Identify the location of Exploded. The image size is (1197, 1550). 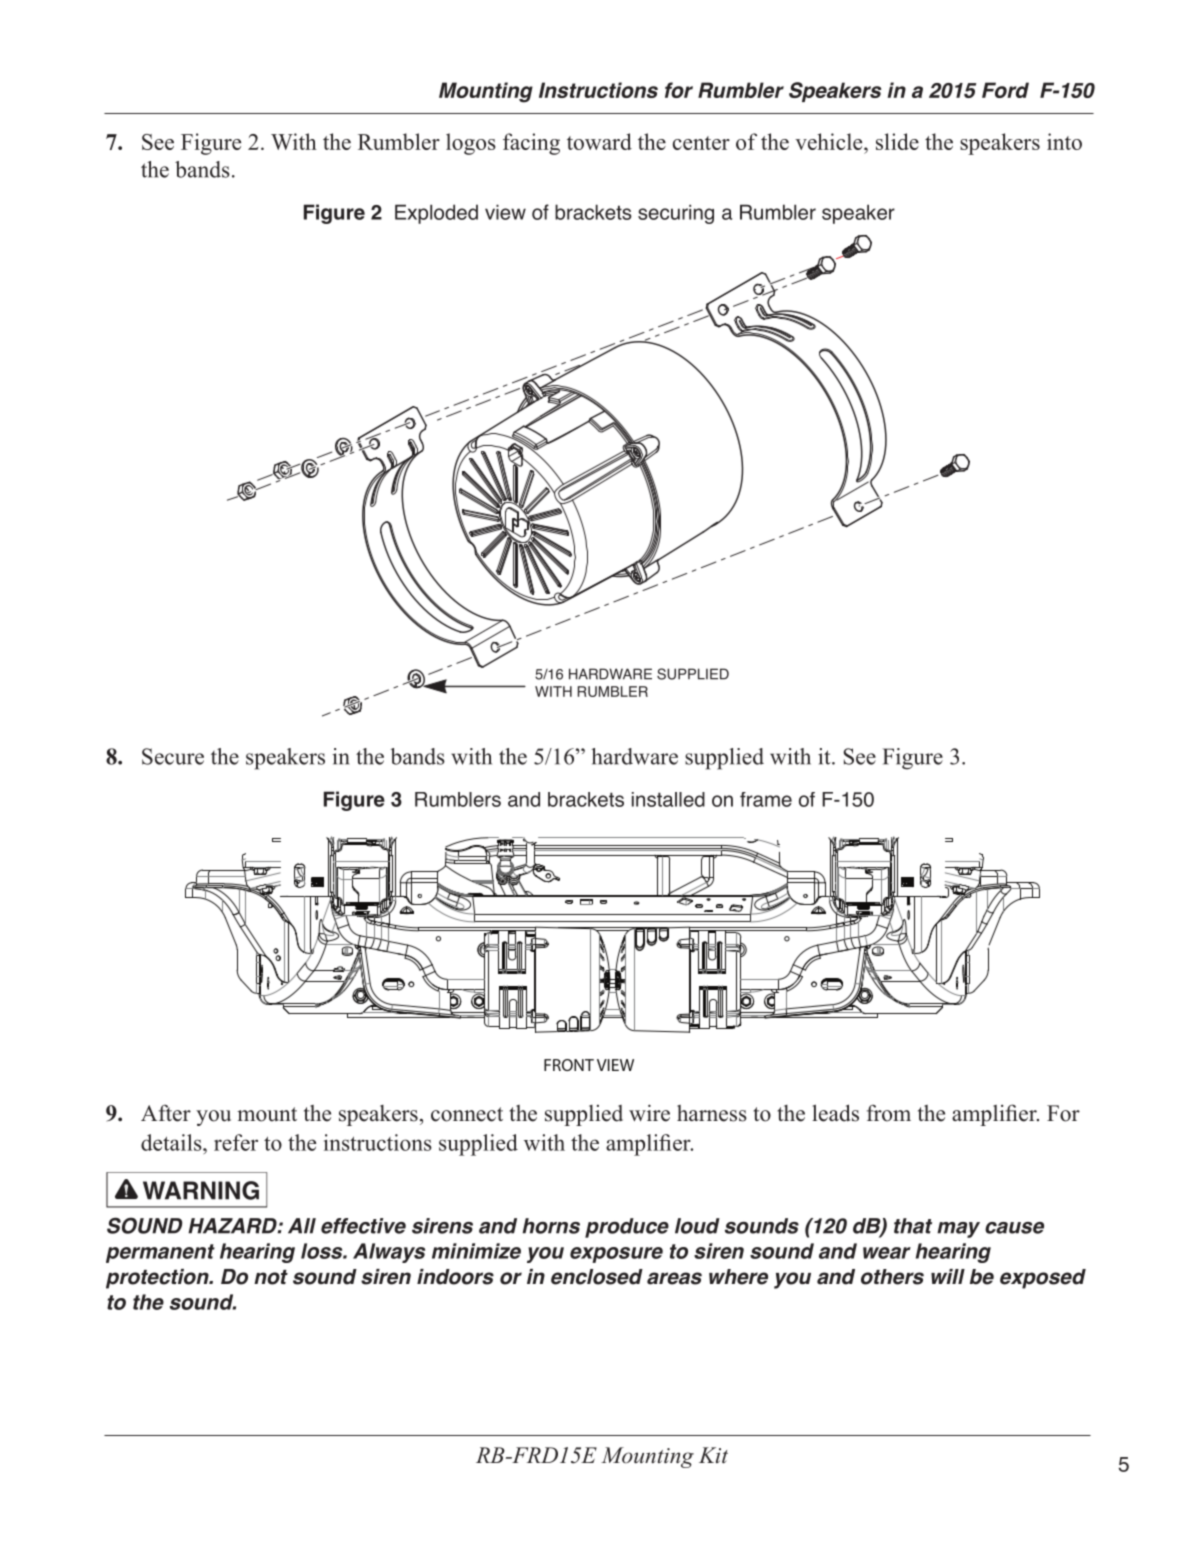
(436, 214).
